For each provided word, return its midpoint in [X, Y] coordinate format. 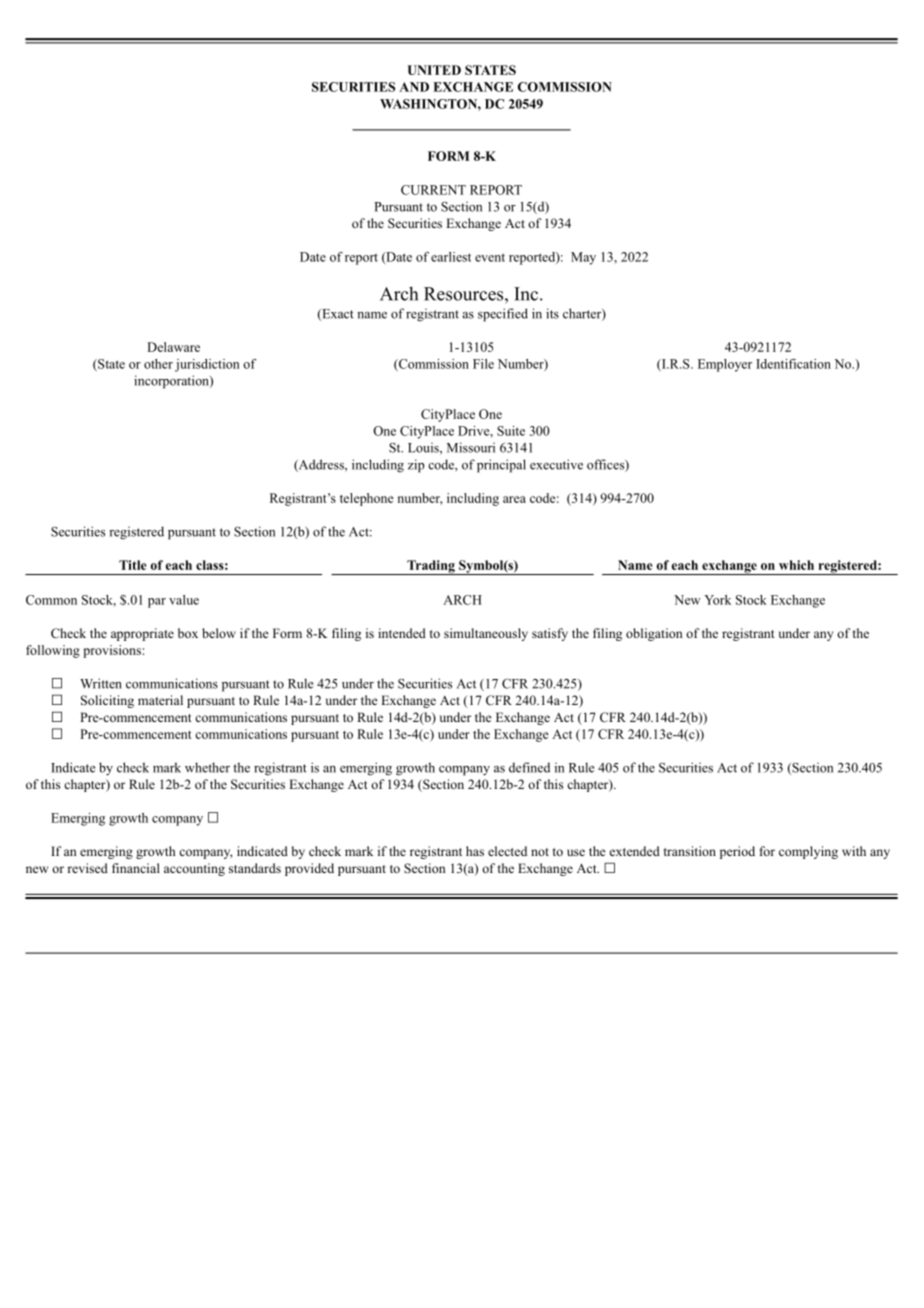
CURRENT [433, 190]
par [157, 603]
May [583, 258]
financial [136, 868]
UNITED [434, 70]
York [717, 600]
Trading [431, 567]
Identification [793, 364]
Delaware [173, 347]
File [483, 364]
